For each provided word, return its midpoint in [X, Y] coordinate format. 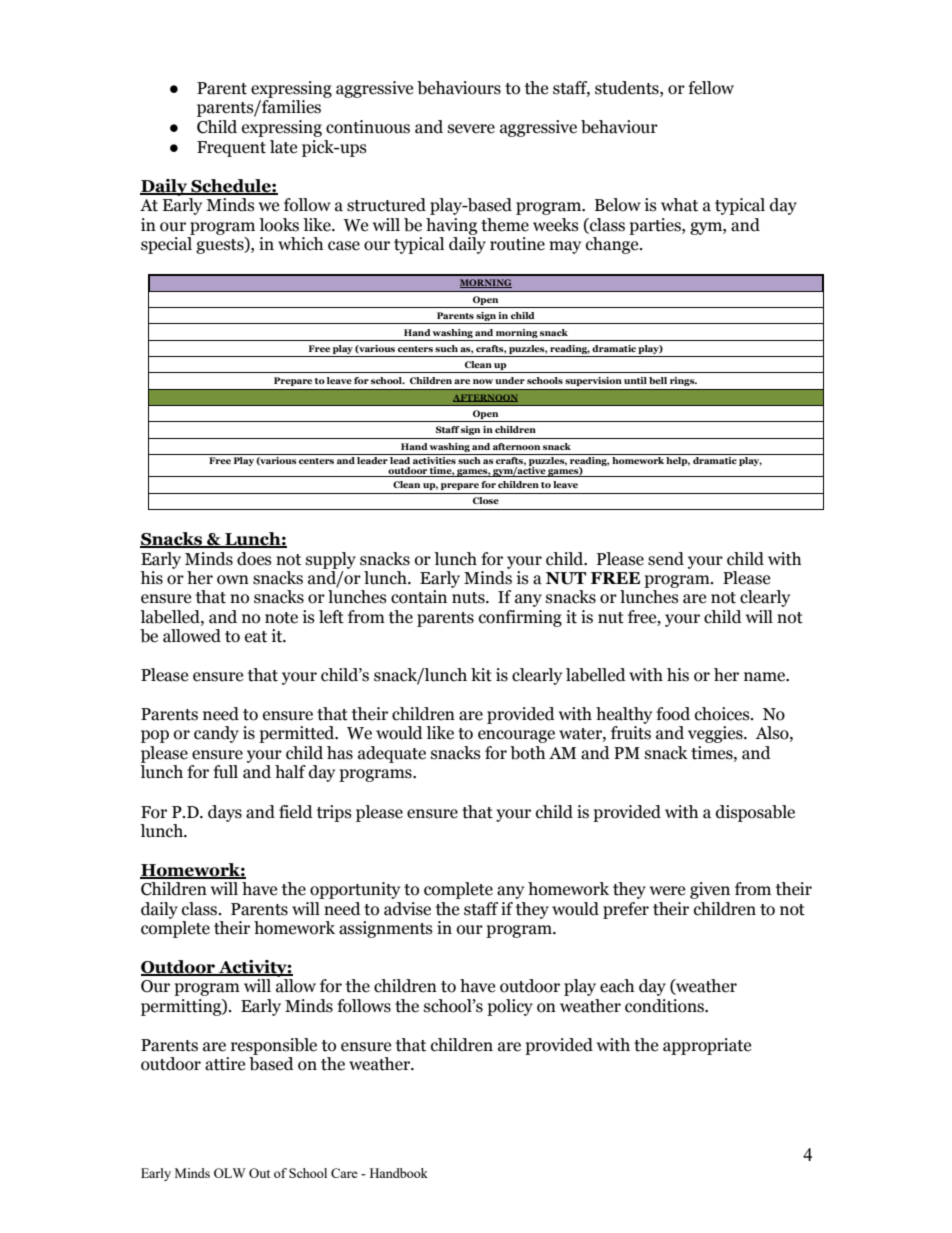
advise [407, 909]
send [666, 559]
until [635, 380]
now [483, 381]
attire [225, 1064]
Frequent [231, 149]
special [166, 245]
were [667, 891]
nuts [469, 598]
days [225, 813]
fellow [711, 88]
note [281, 618]
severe [471, 129]
